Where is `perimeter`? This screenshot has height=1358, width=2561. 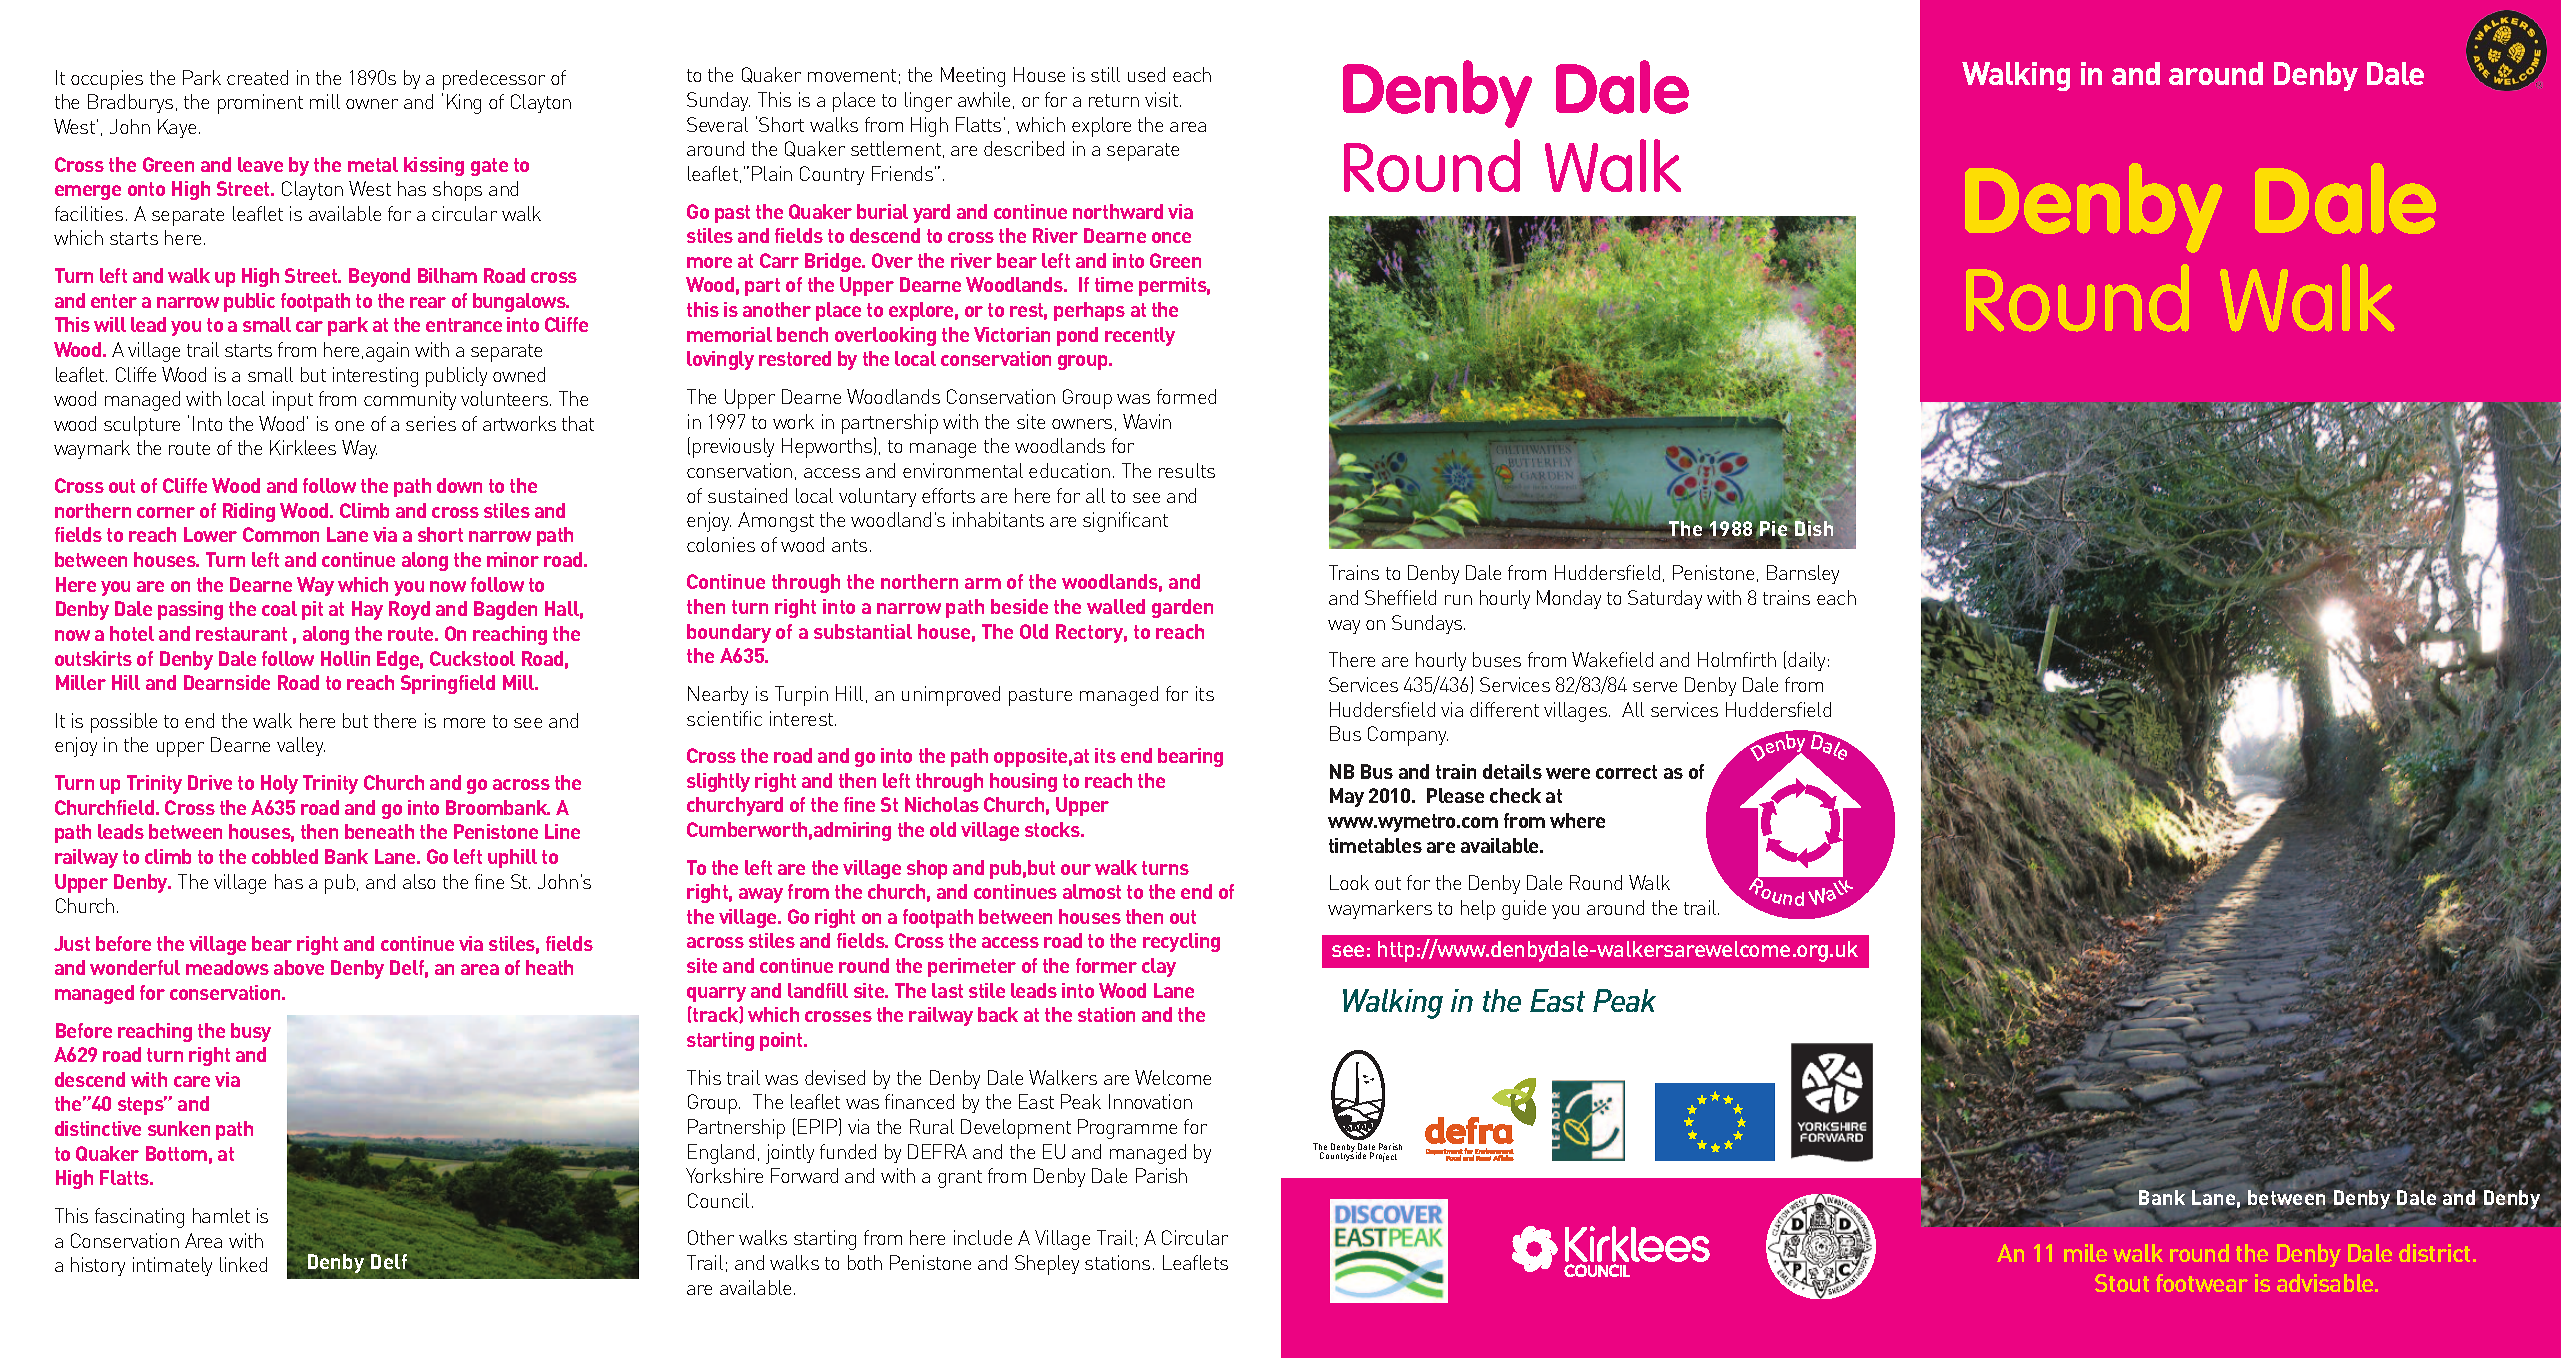
perimeter is located at coordinates (972, 967).
